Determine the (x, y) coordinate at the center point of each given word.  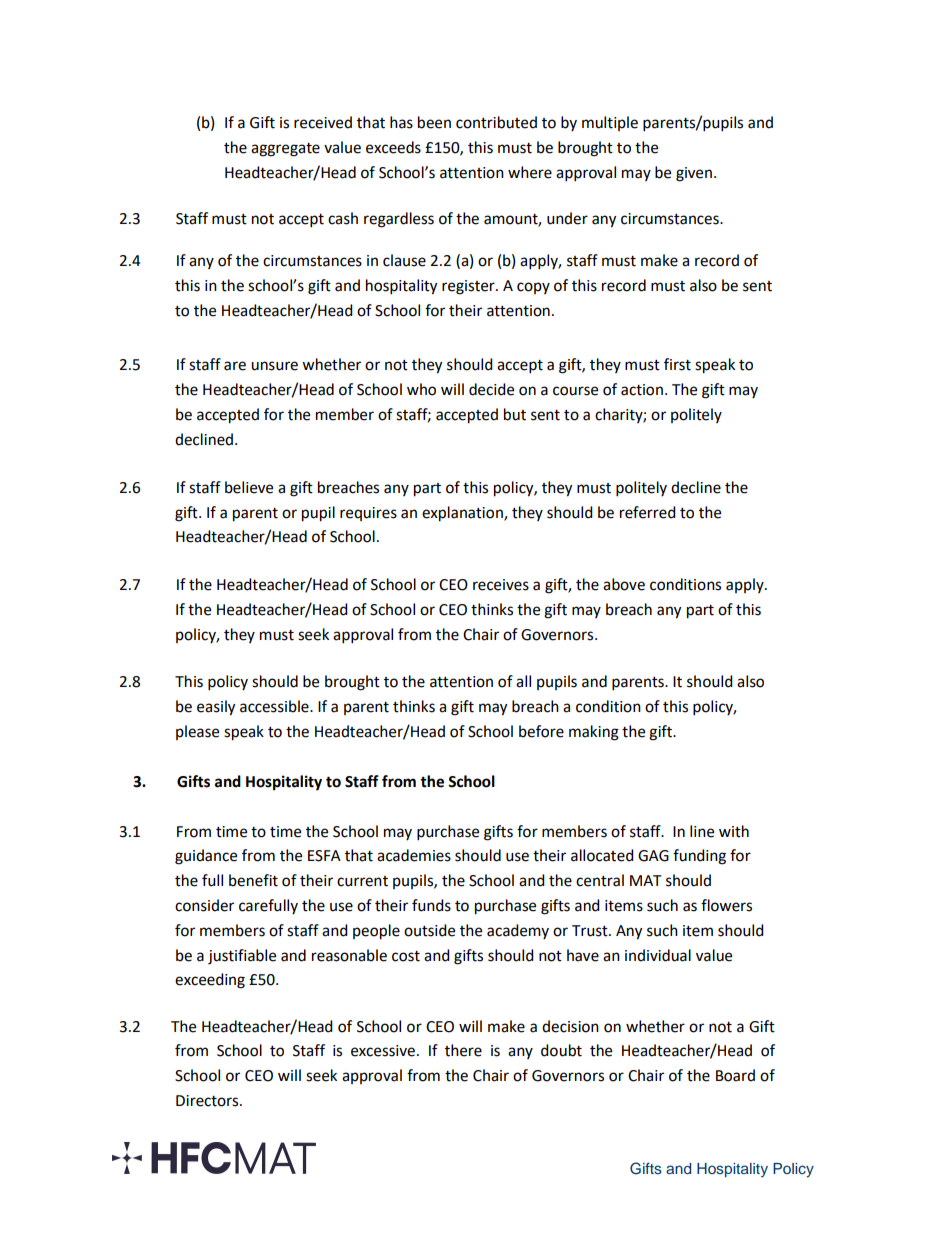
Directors (208, 1101)
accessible (275, 706)
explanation (463, 514)
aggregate (285, 150)
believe (249, 487)
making (594, 733)
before (541, 731)
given (694, 174)
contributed (496, 122)
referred (648, 512)
